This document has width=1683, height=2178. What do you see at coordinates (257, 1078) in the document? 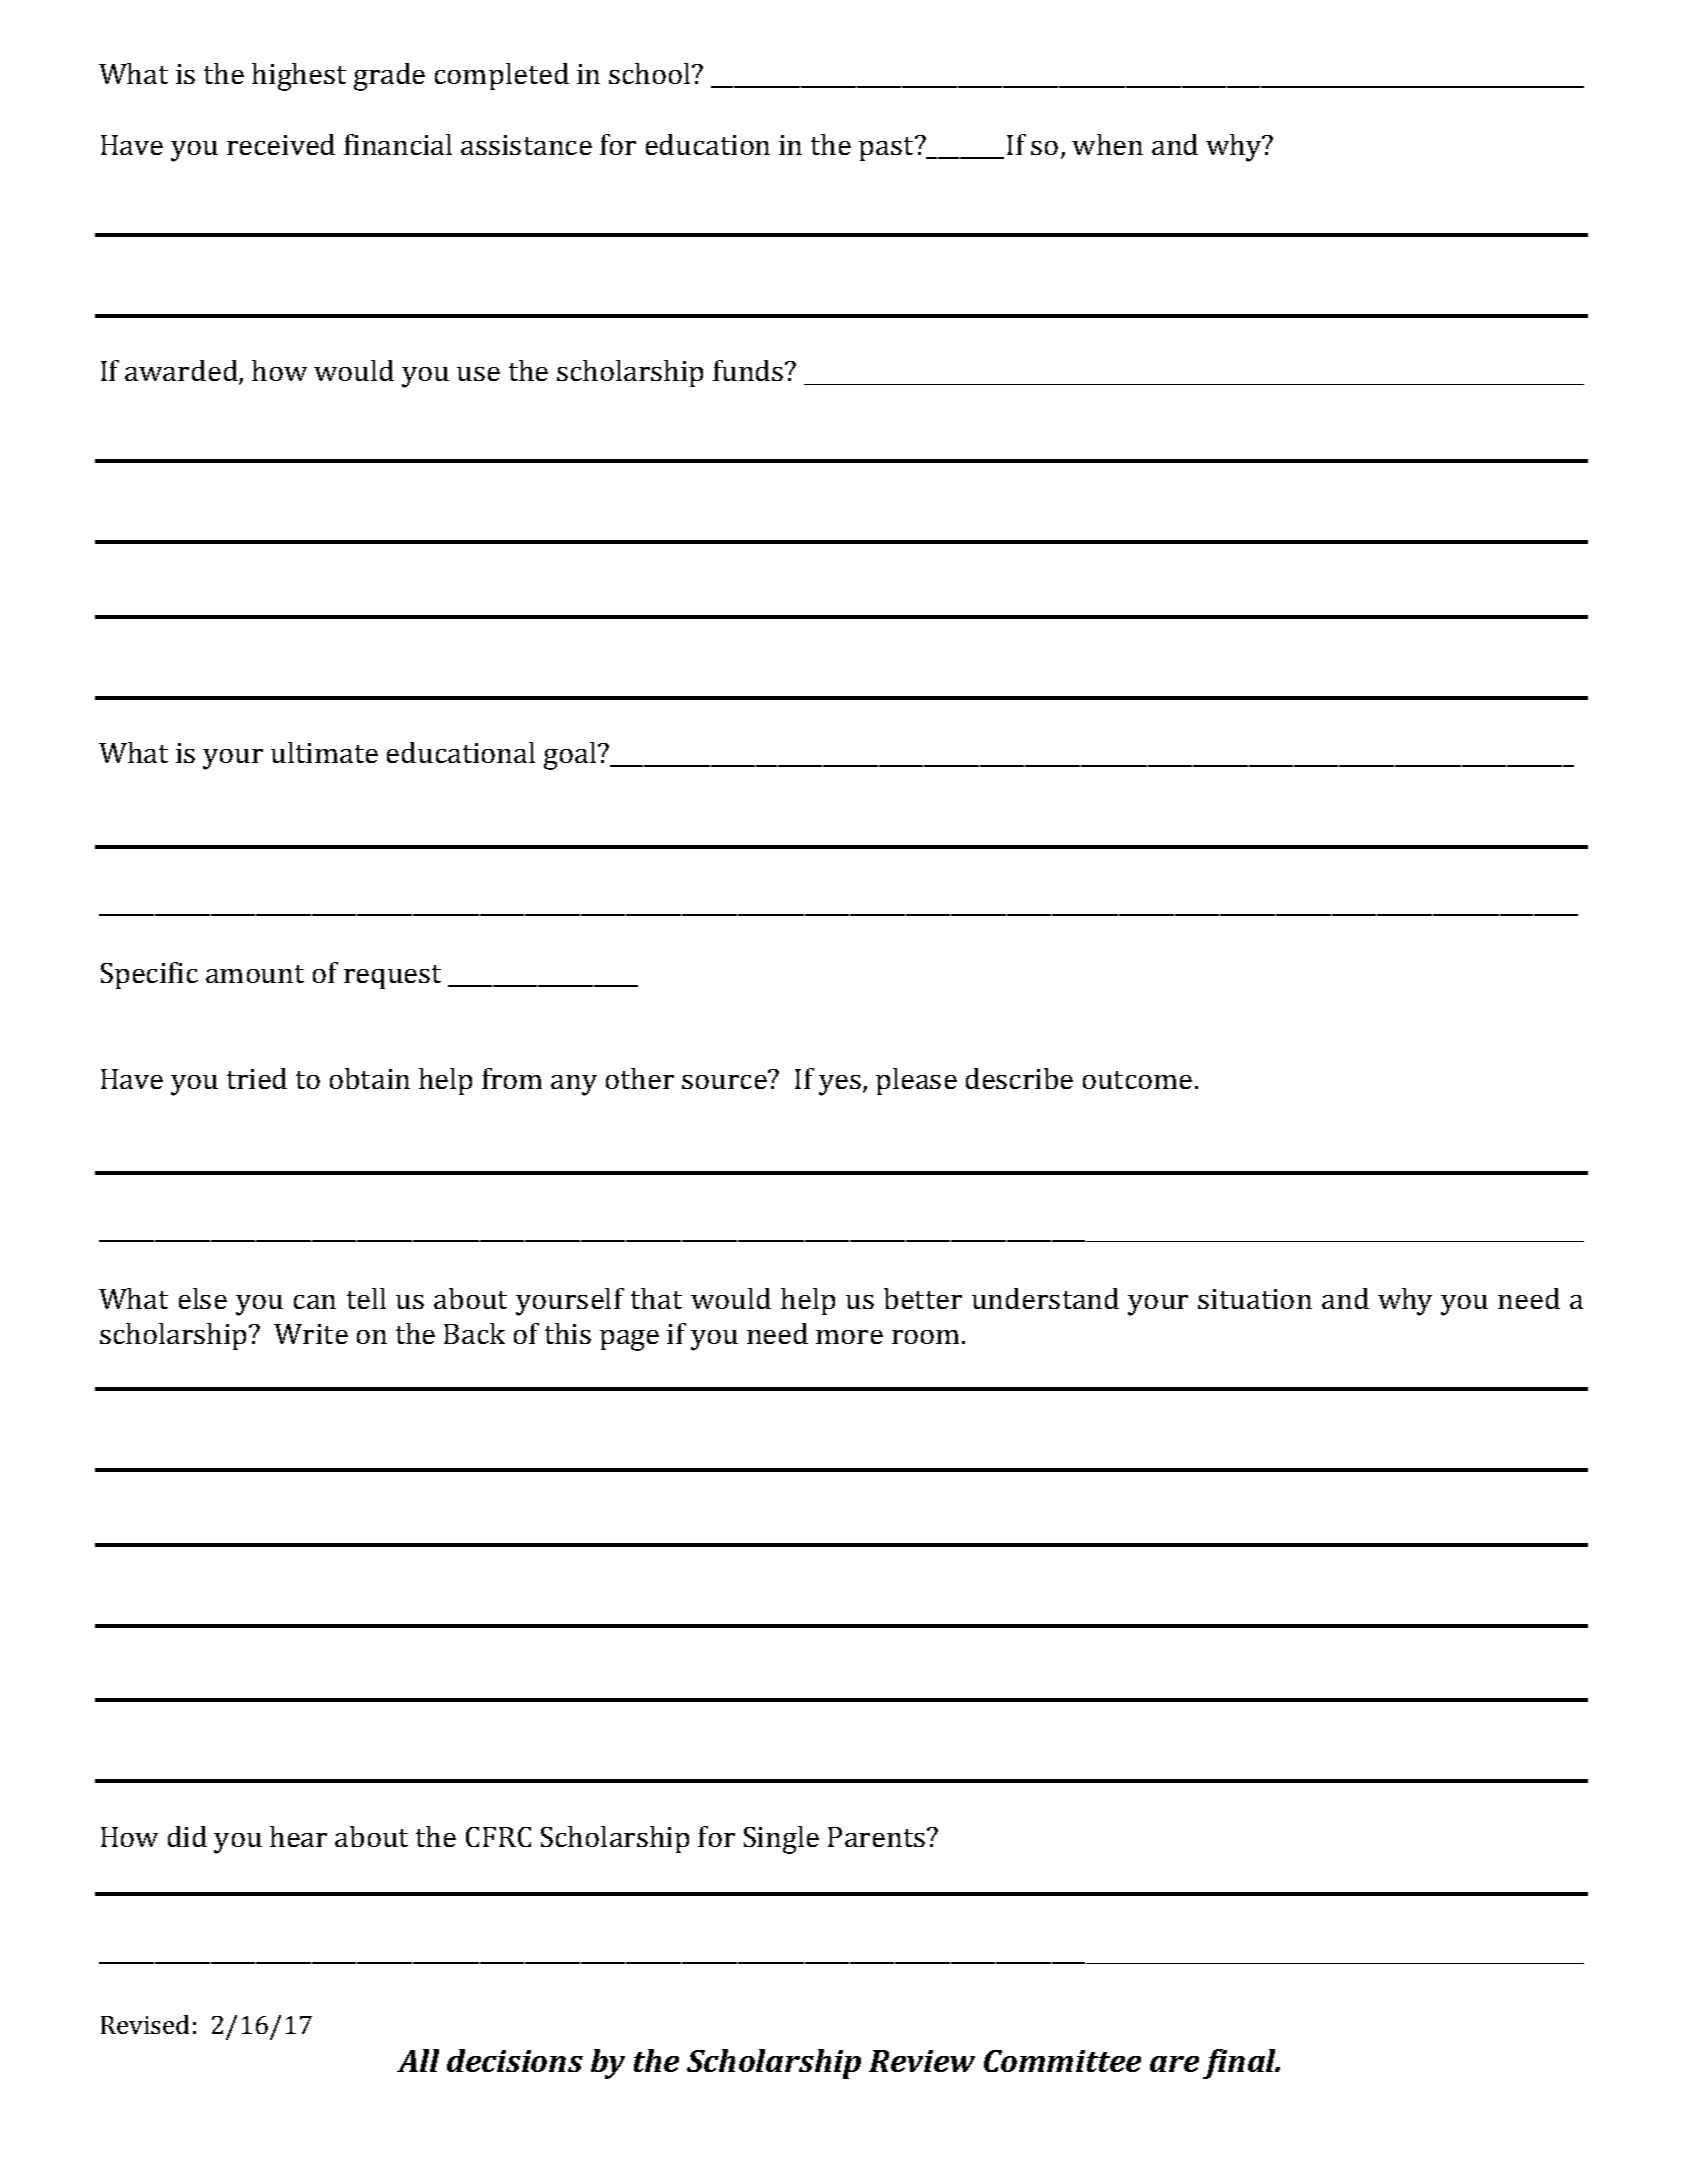
I see `tried` at bounding box center [257, 1078].
